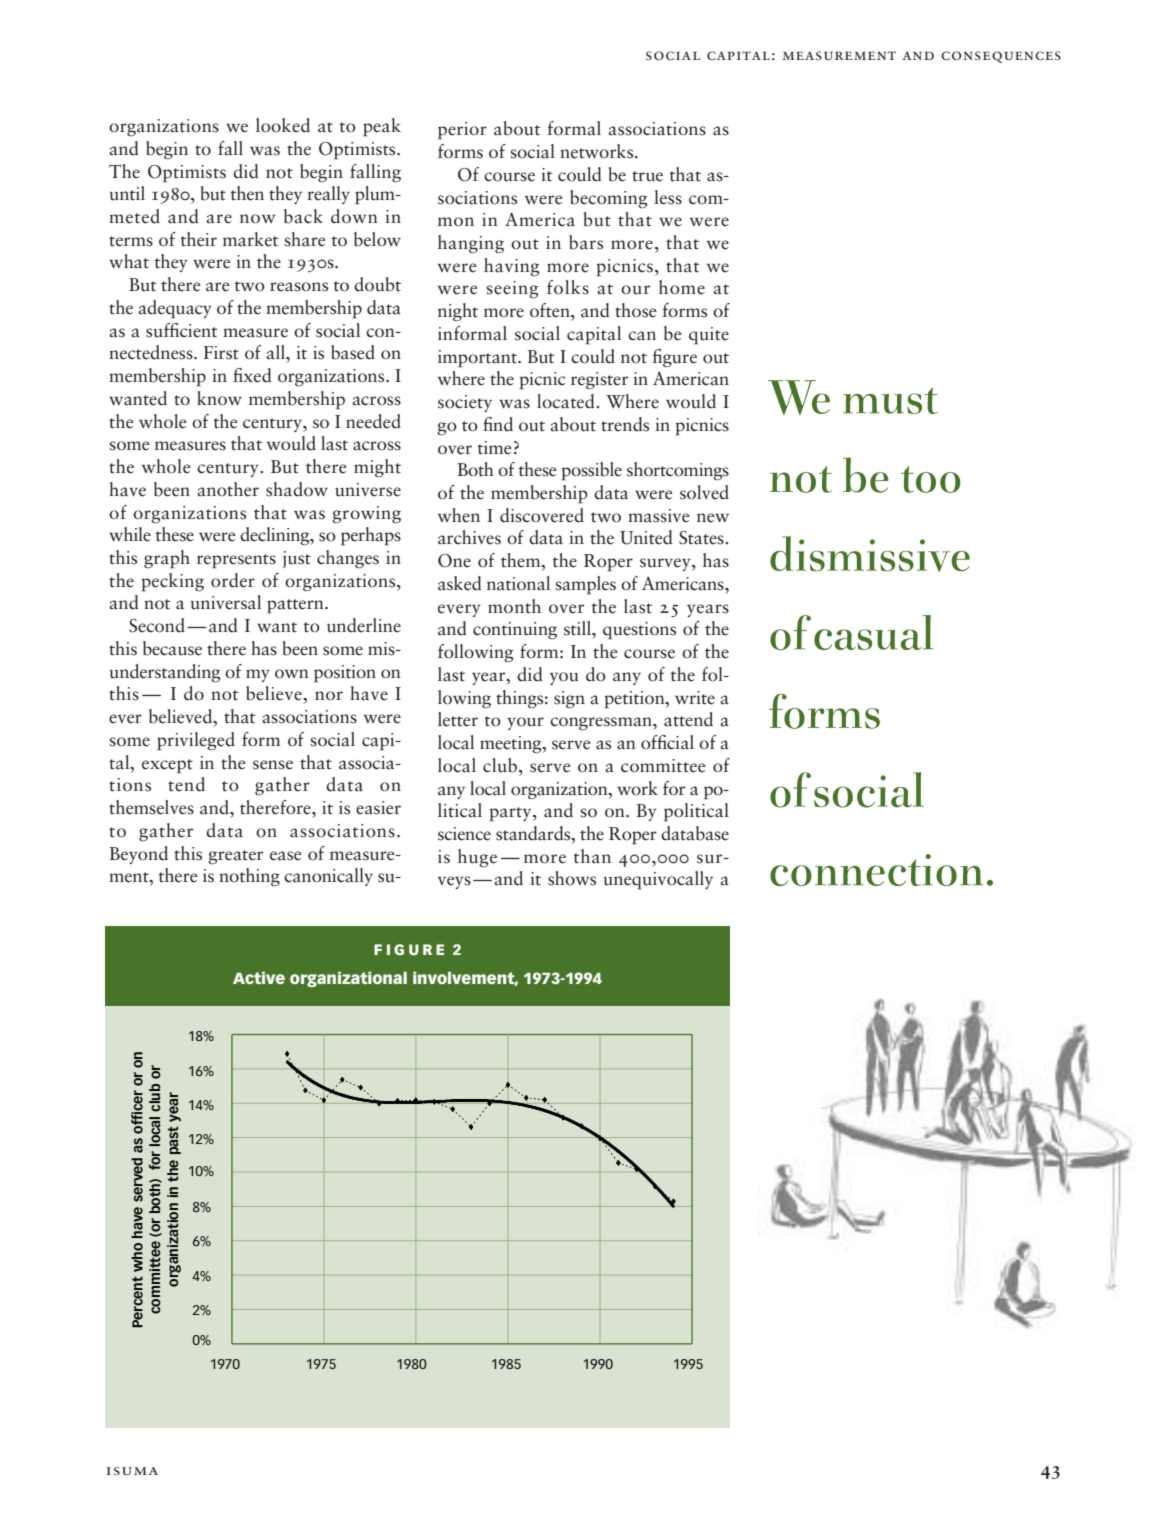 The width and height of the screenshot is (1168, 1522). Describe the element at coordinates (646, 537) in the screenshot. I see `United` at that location.
